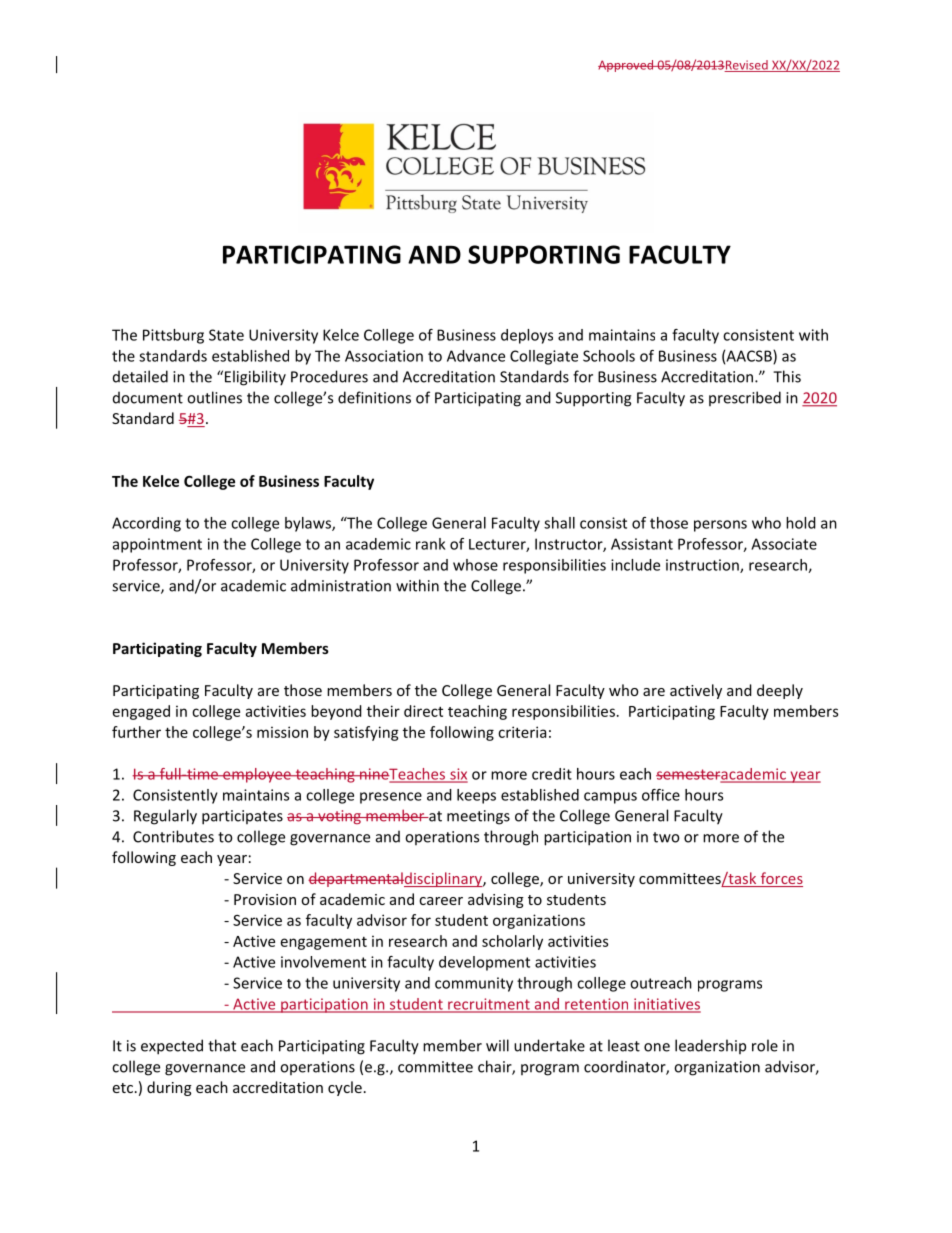 The width and height of the document is (952, 1233). Describe the element at coordinates (626, 66) in the document. I see `Approved` at that location.
